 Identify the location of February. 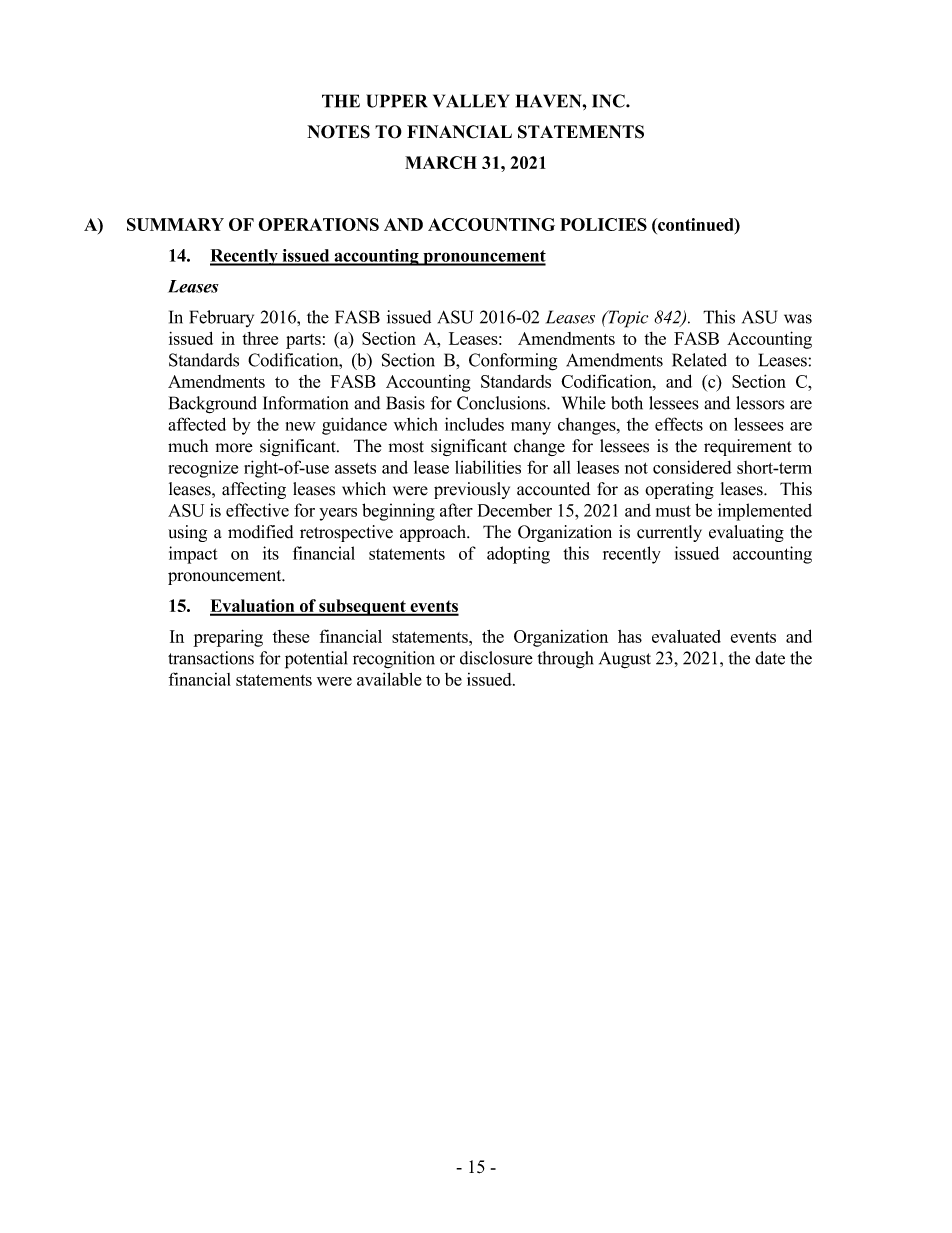
(222, 318).
